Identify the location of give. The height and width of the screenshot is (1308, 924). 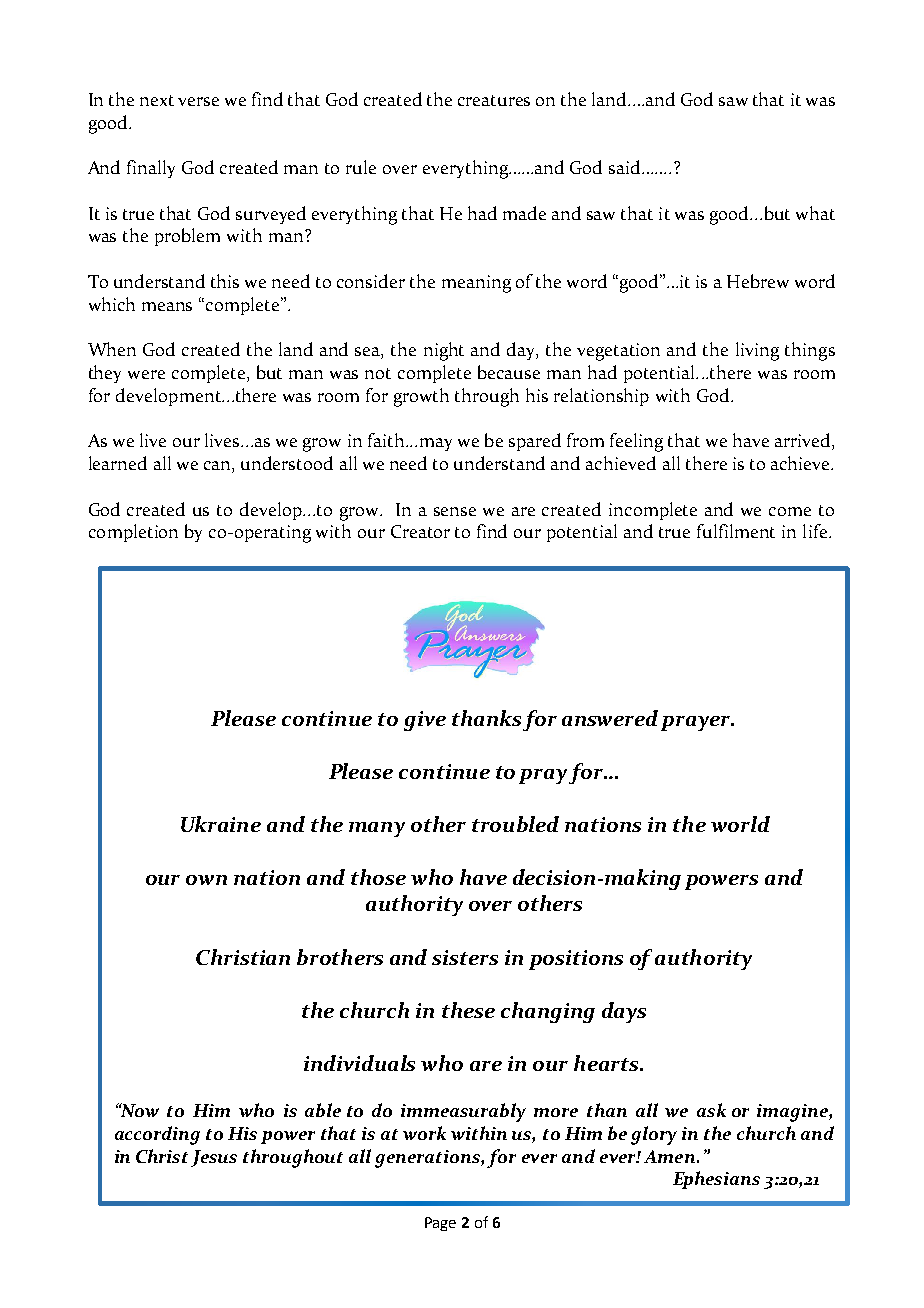
(425, 721).
